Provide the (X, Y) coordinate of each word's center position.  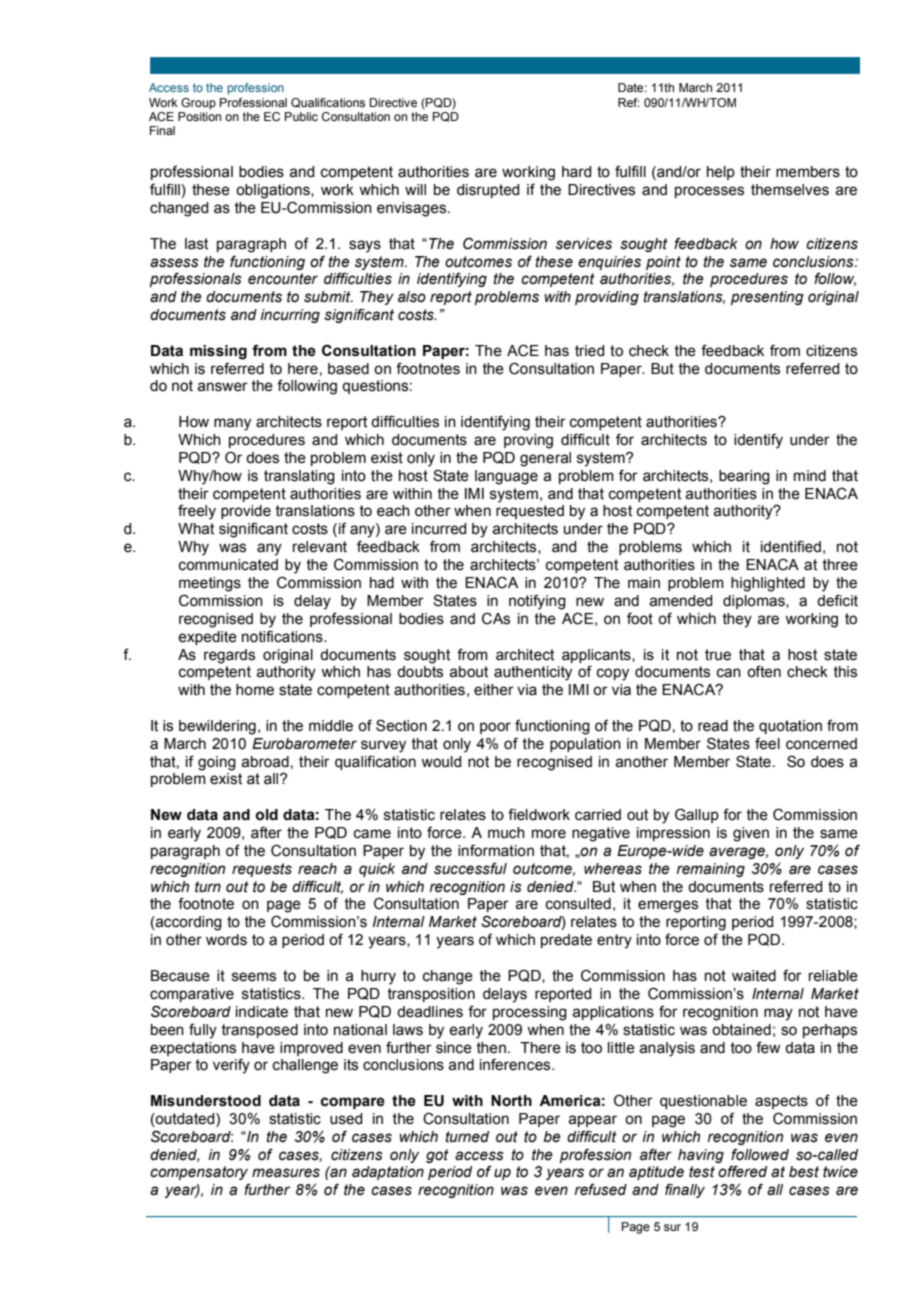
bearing (744, 477)
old (267, 815)
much (506, 833)
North (511, 1101)
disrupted (488, 191)
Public (301, 116)
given (751, 834)
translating (299, 477)
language (506, 477)
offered (742, 1171)
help (721, 173)
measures (286, 1173)
